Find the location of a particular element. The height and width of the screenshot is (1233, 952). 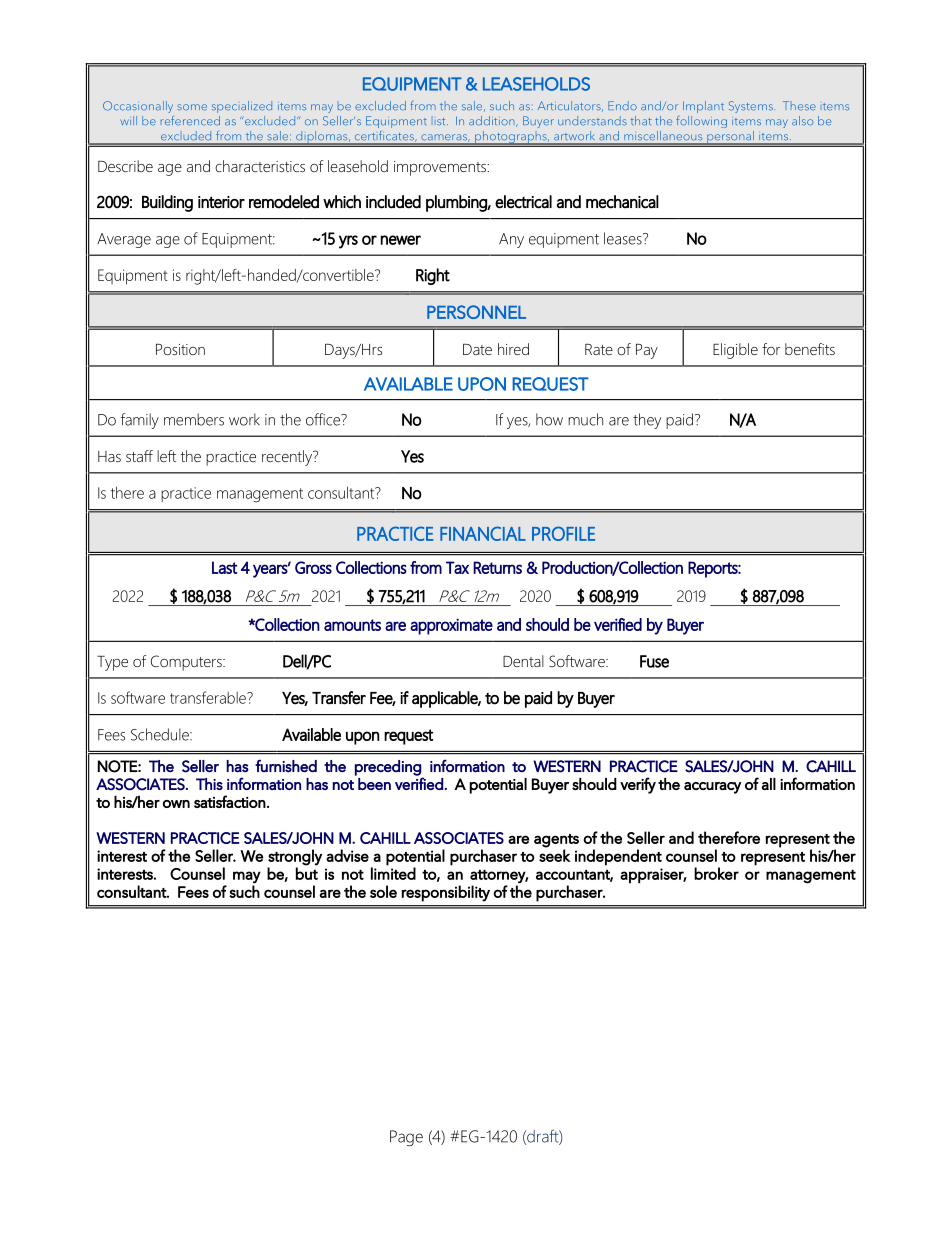

Page is located at coordinates (406, 1138).
